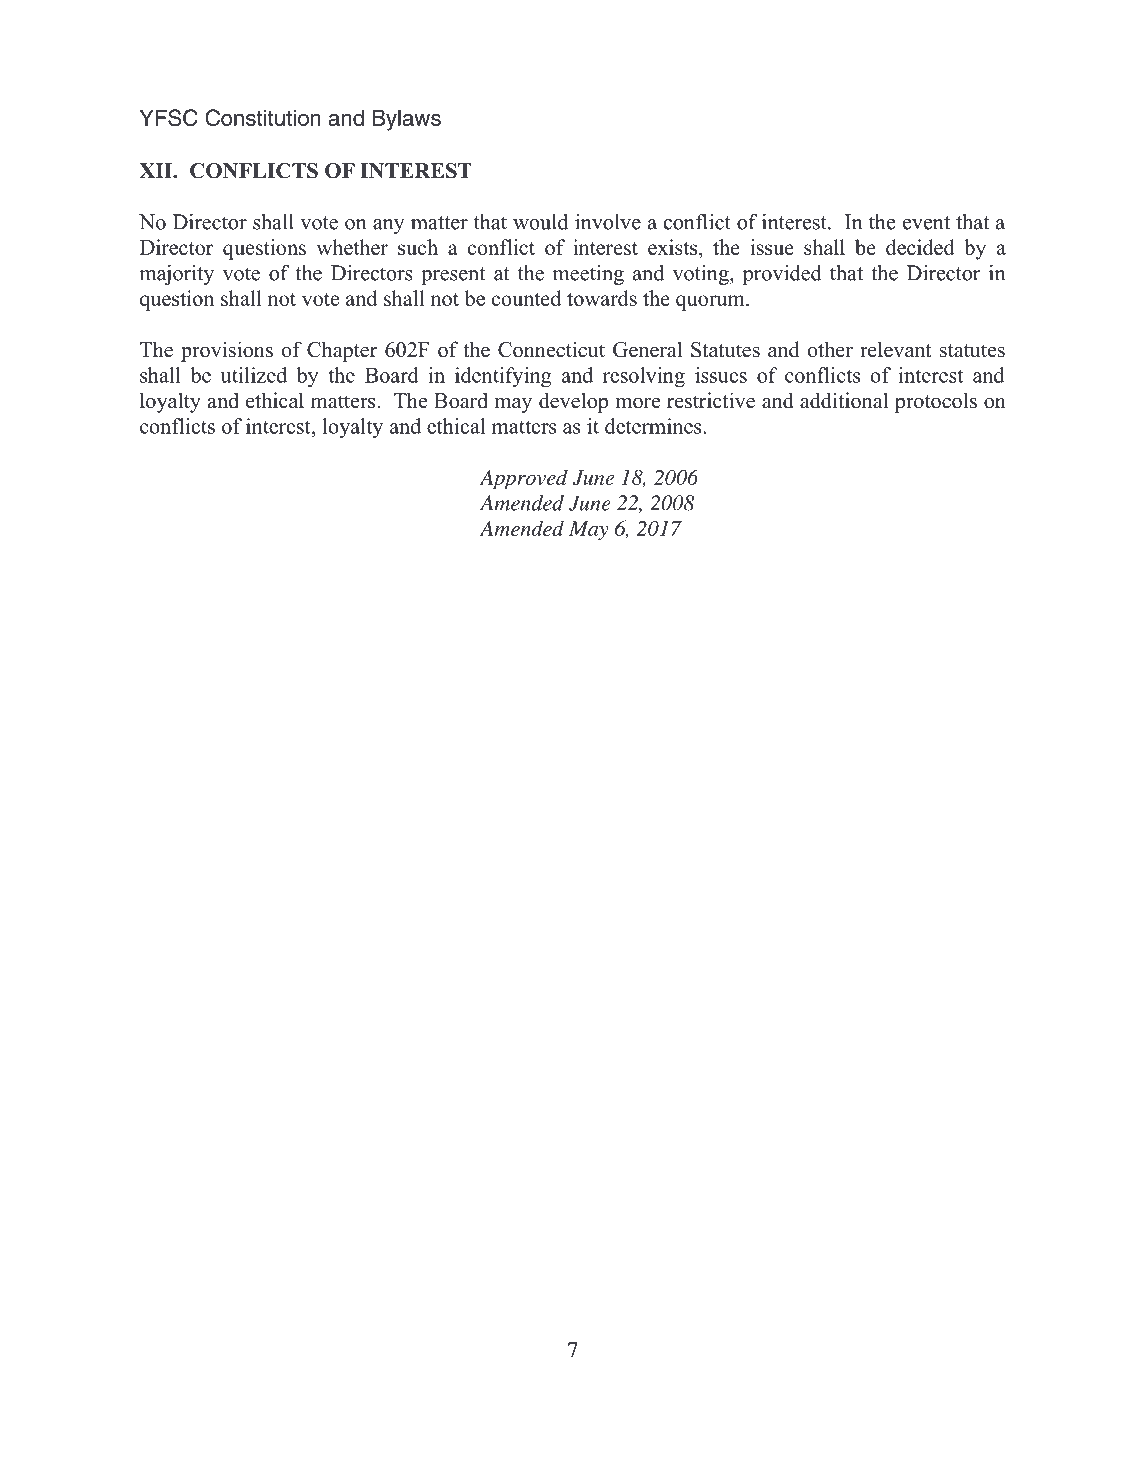 This screenshot has height=1467, width=1134. What do you see at coordinates (524, 480) in the screenshot?
I see `Approved` at bounding box center [524, 480].
